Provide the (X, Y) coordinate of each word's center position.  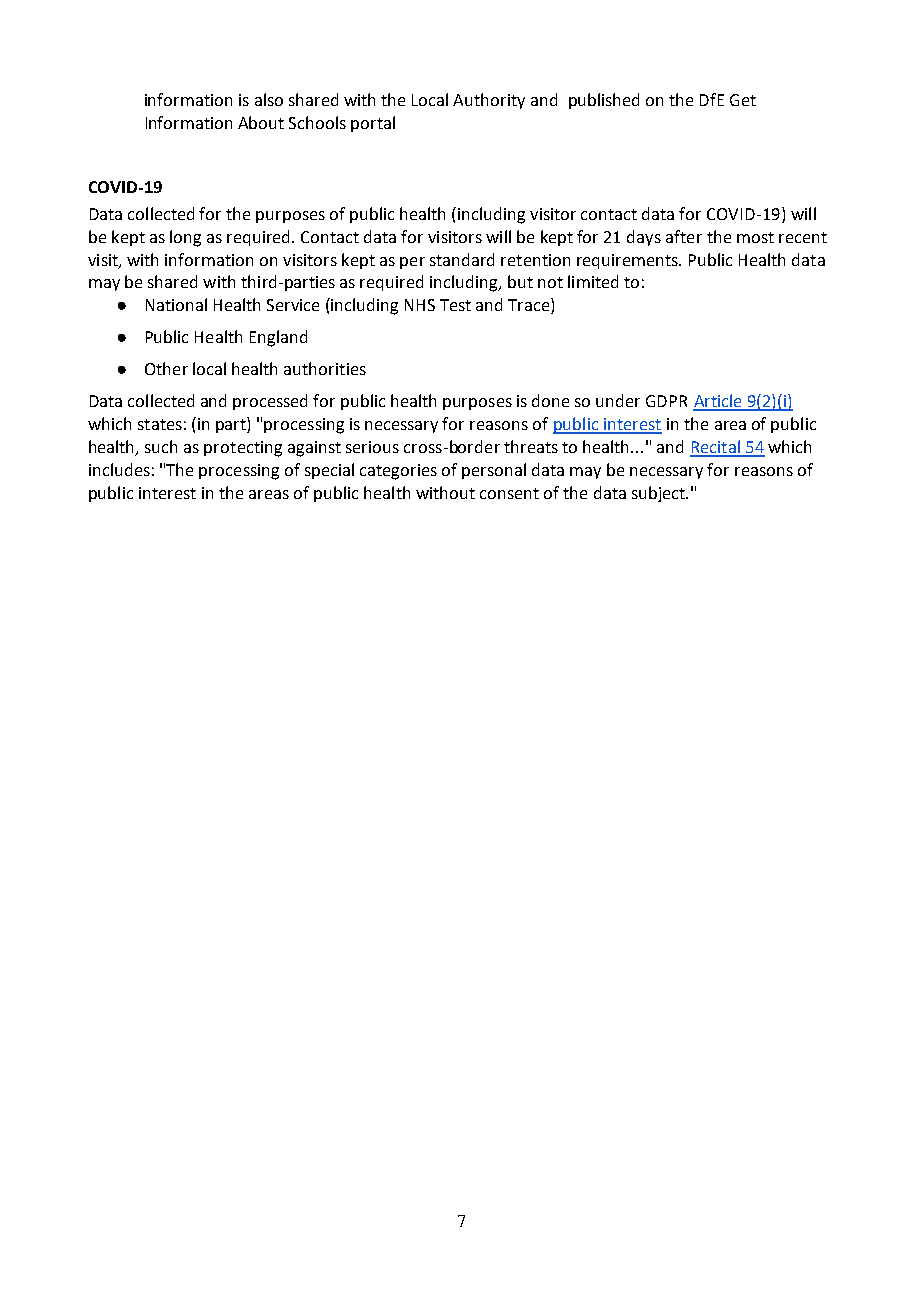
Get (743, 100)
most (755, 237)
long (185, 238)
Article (718, 402)
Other (166, 368)
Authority (489, 101)
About (261, 122)
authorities (325, 368)
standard (462, 259)
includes (119, 469)
